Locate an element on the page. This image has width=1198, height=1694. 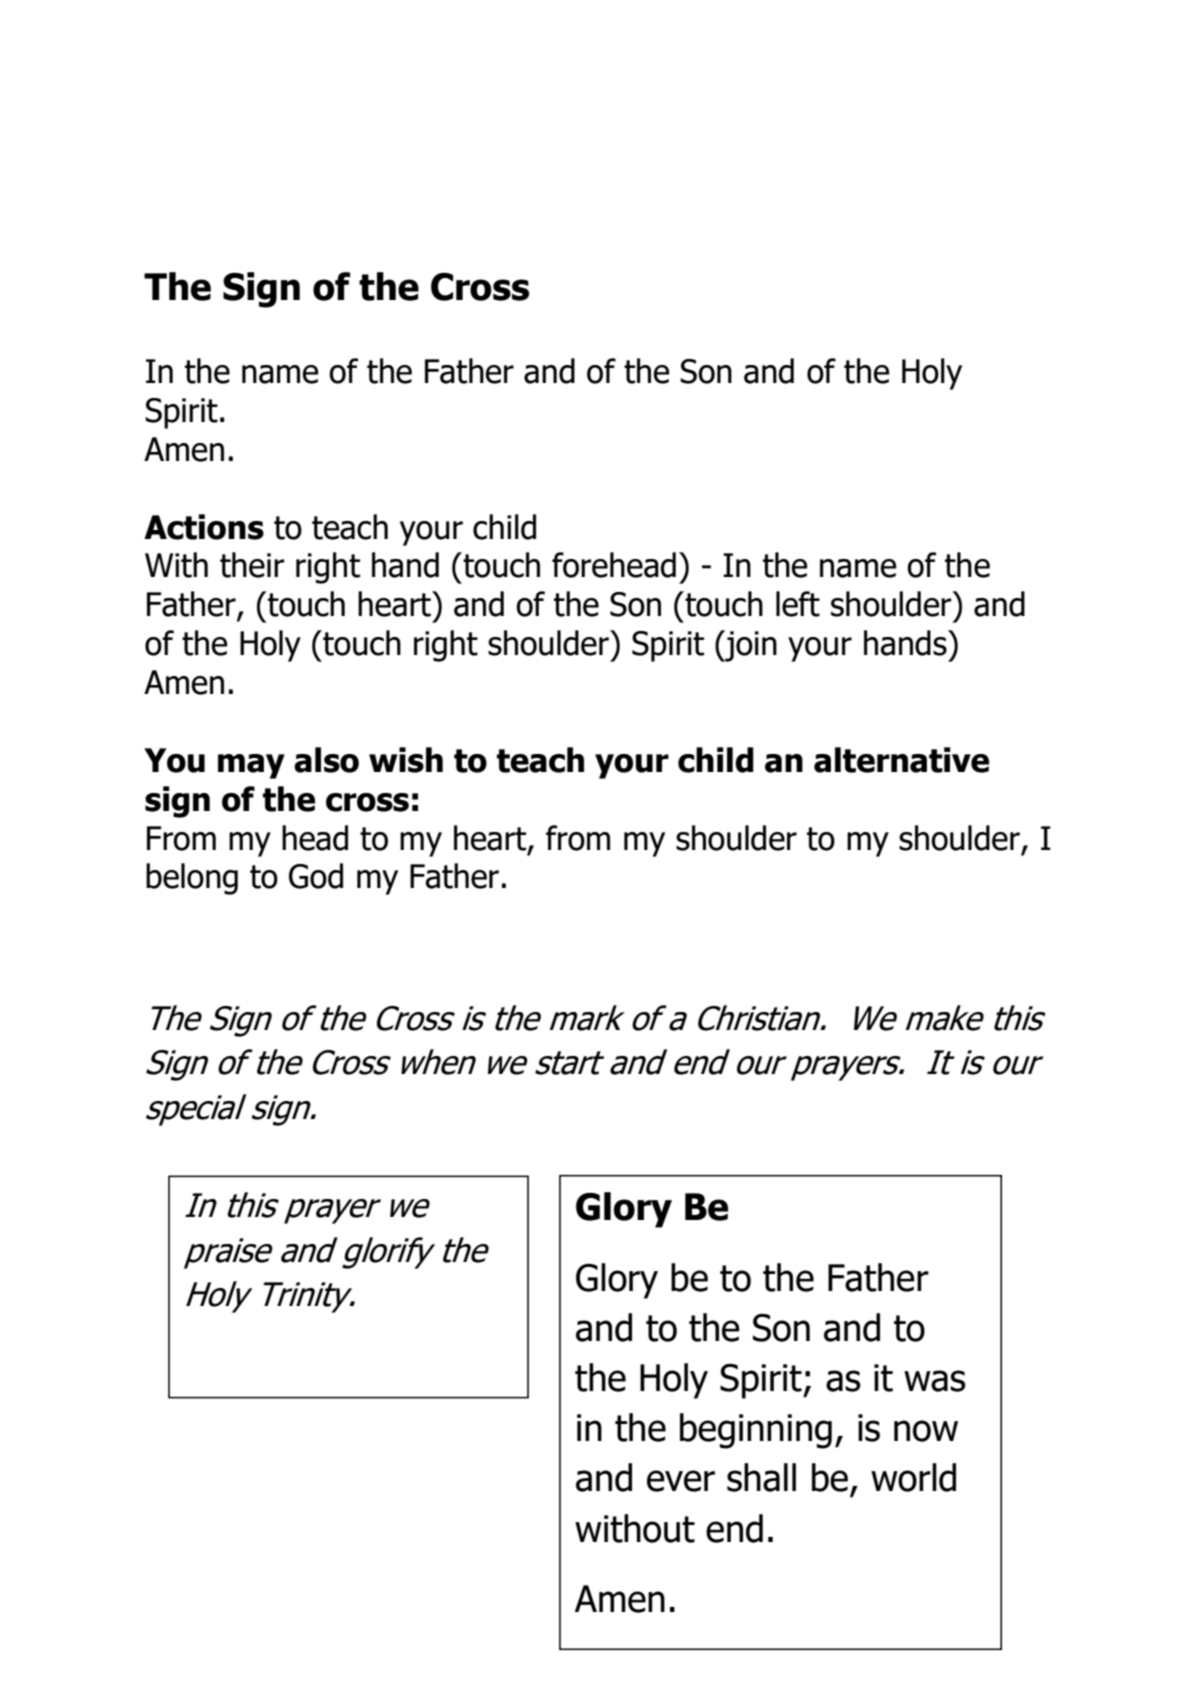
also is located at coordinates (326, 760).
